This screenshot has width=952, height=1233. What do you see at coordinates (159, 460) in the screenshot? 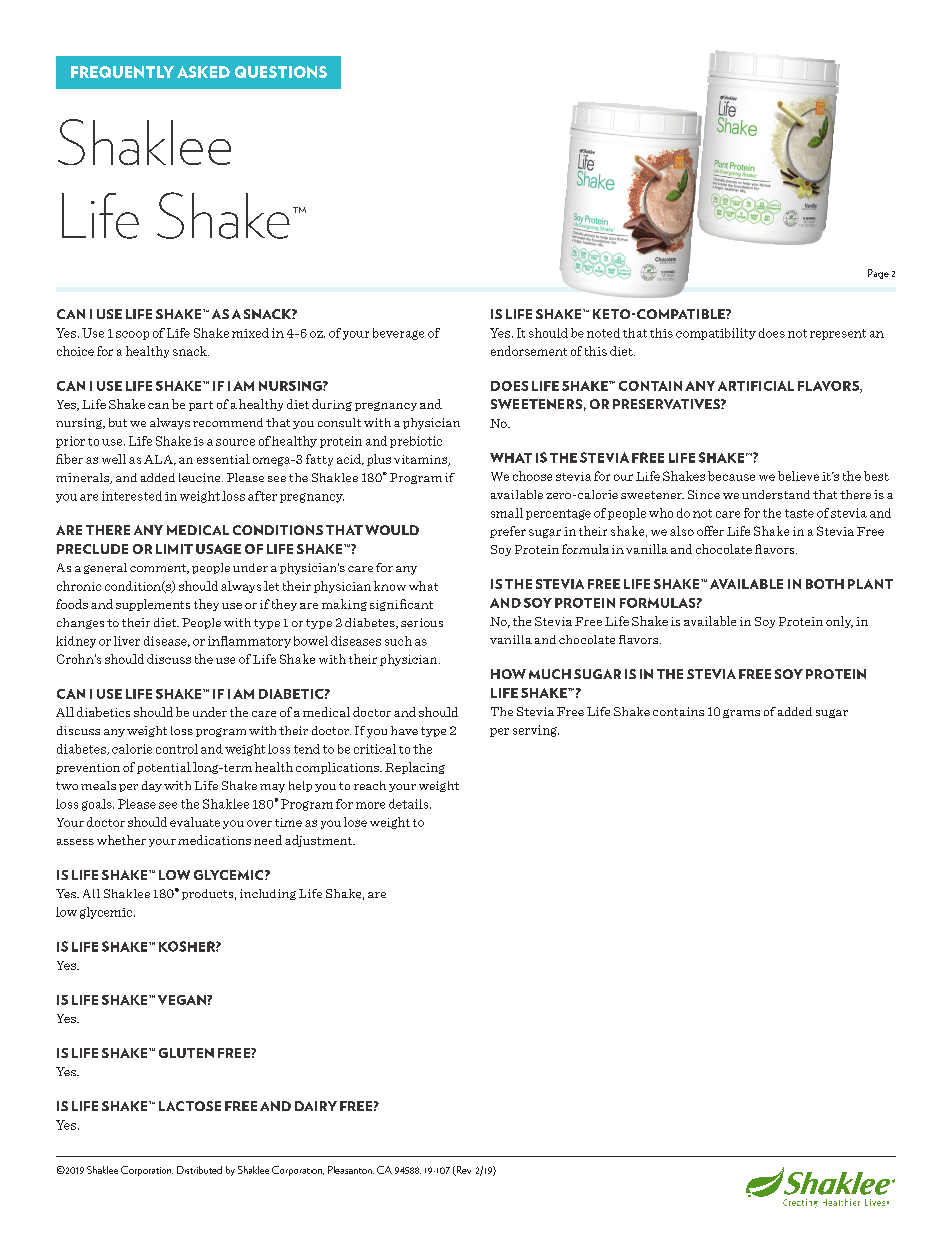
I see `ALA` at bounding box center [159, 460].
